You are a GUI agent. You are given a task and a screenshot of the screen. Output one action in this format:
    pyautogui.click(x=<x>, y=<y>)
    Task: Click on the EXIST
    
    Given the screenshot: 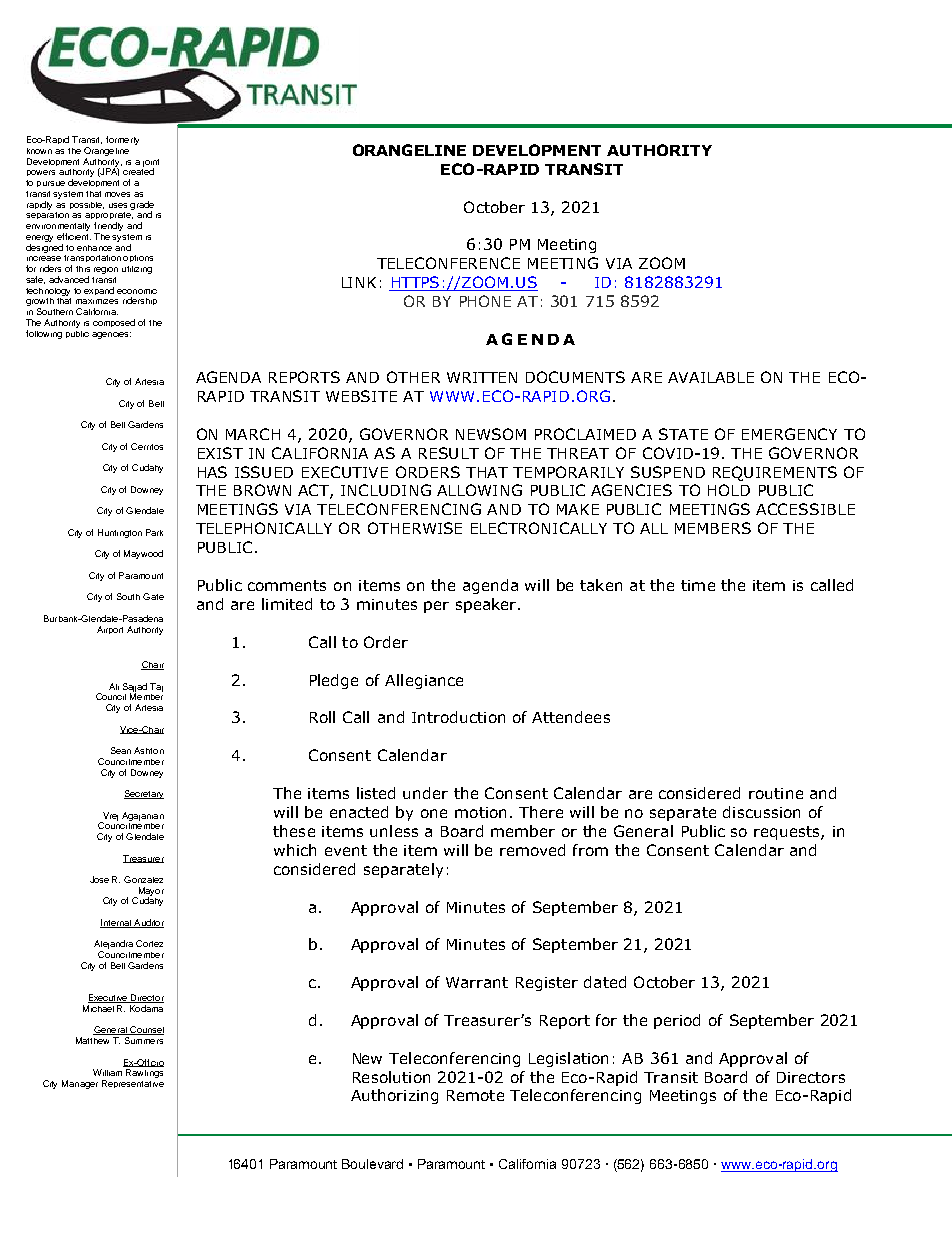 What is the action you would take?
    pyautogui.click(x=220, y=453)
